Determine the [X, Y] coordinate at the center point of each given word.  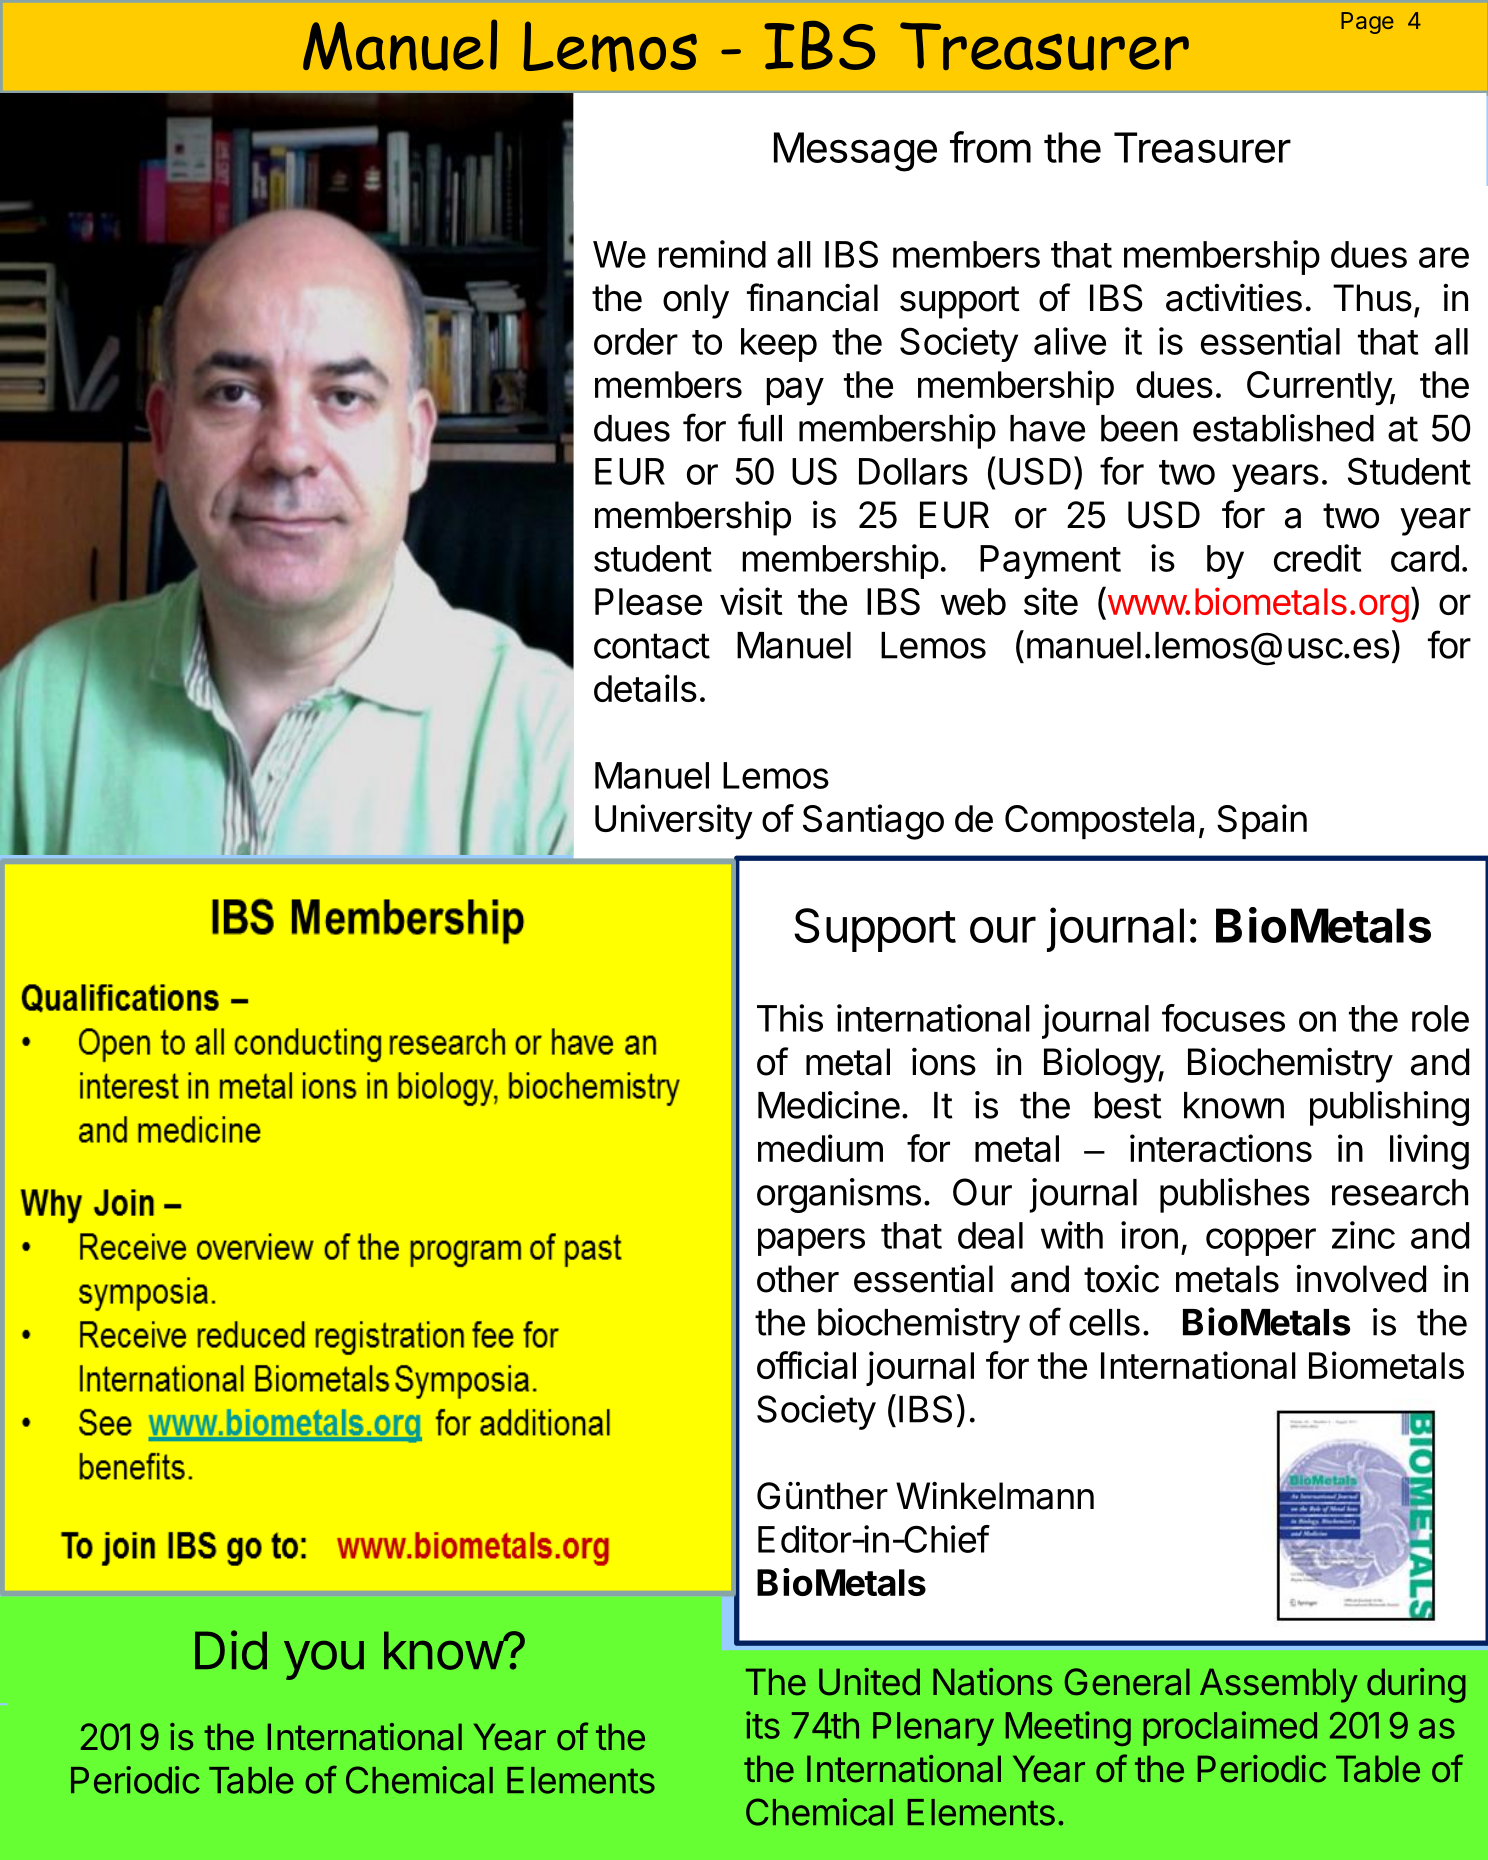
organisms [839, 1195]
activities [1234, 297]
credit [1317, 558]
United [869, 1682]
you [324, 1660]
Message [855, 152]
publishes [1235, 1195]
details [645, 688]
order [636, 341]
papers [811, 1242]
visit [751, 601]
